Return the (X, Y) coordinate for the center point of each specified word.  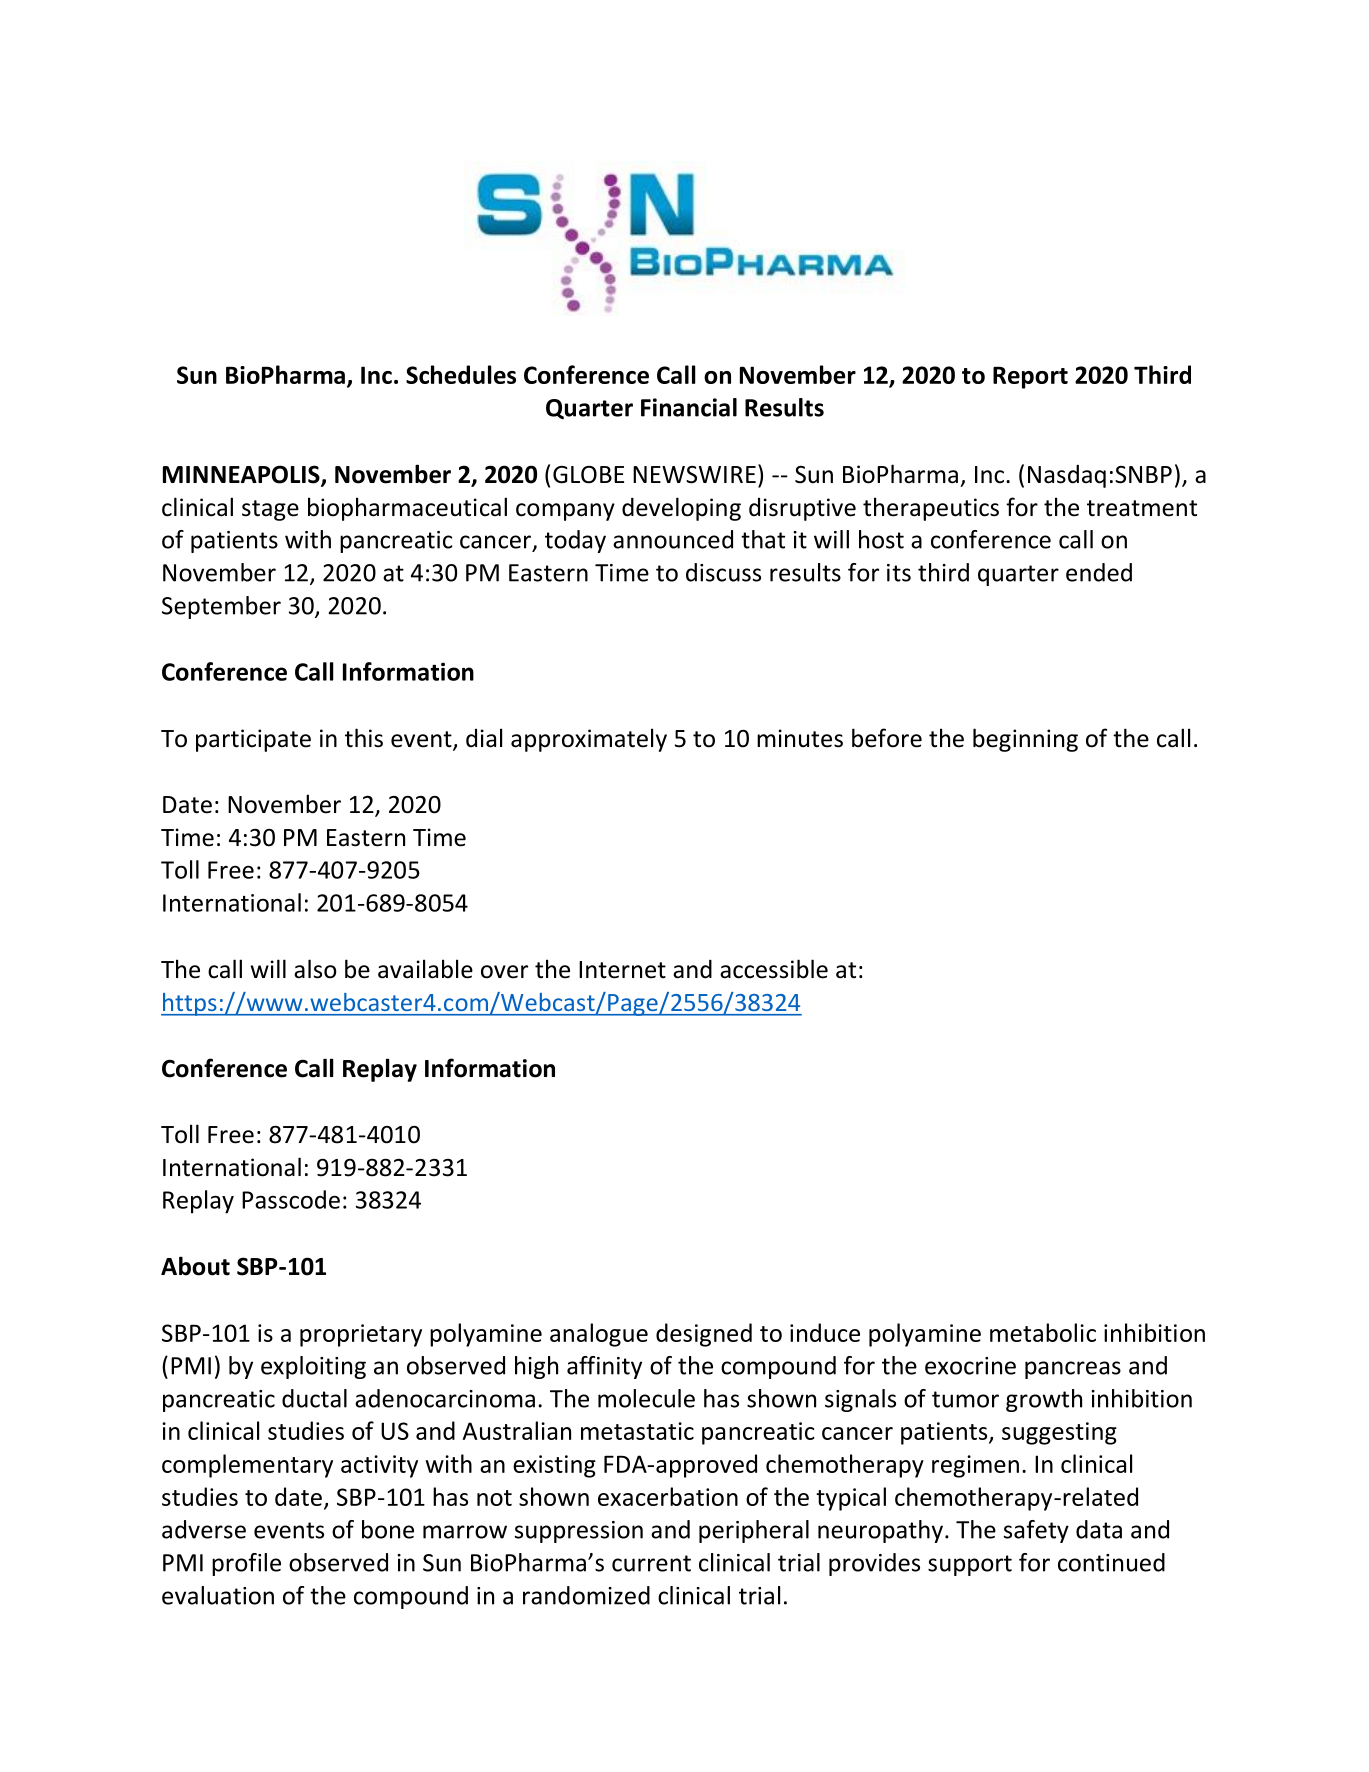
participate (253, 740)
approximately (589, 740)
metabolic (1043, 1332)
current (651, 1563)
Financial (689, 407)
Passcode (291, 1199)
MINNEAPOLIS (242, 475)
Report (1030, 377)
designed (704, 1335)
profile (246, 1564)
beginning (1025, 740)
